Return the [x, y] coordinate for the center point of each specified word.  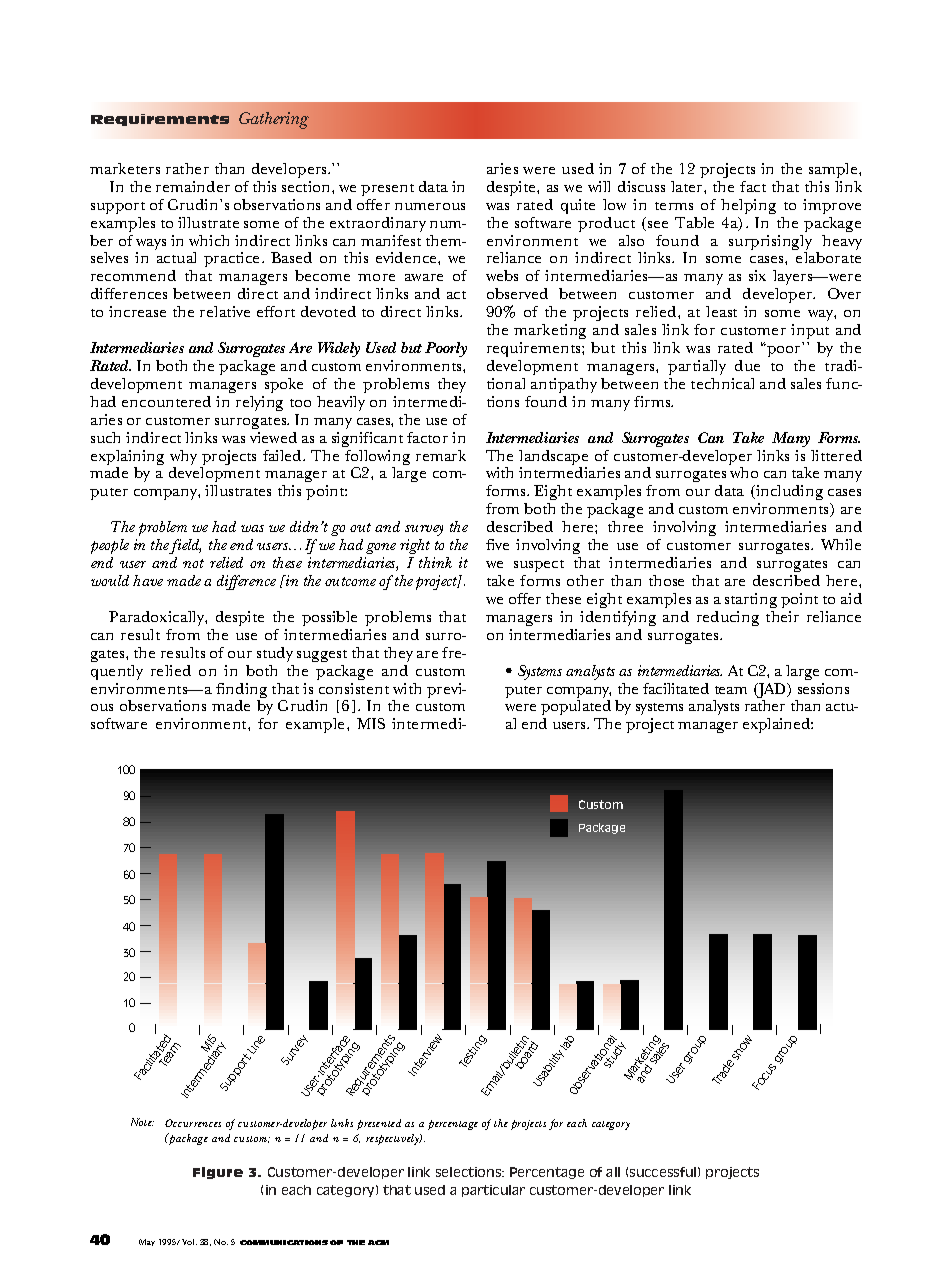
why [183, 459]
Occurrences [193, 1123]
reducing [728, 618]
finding [241, 692]
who [744, 472]
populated [576, 709]
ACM [378, 1242]
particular [493, 1191]
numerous [430, 206]
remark [441, 455]
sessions [823, 688]
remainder [193, 186]
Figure [218, 1173]
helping [748, 206]
